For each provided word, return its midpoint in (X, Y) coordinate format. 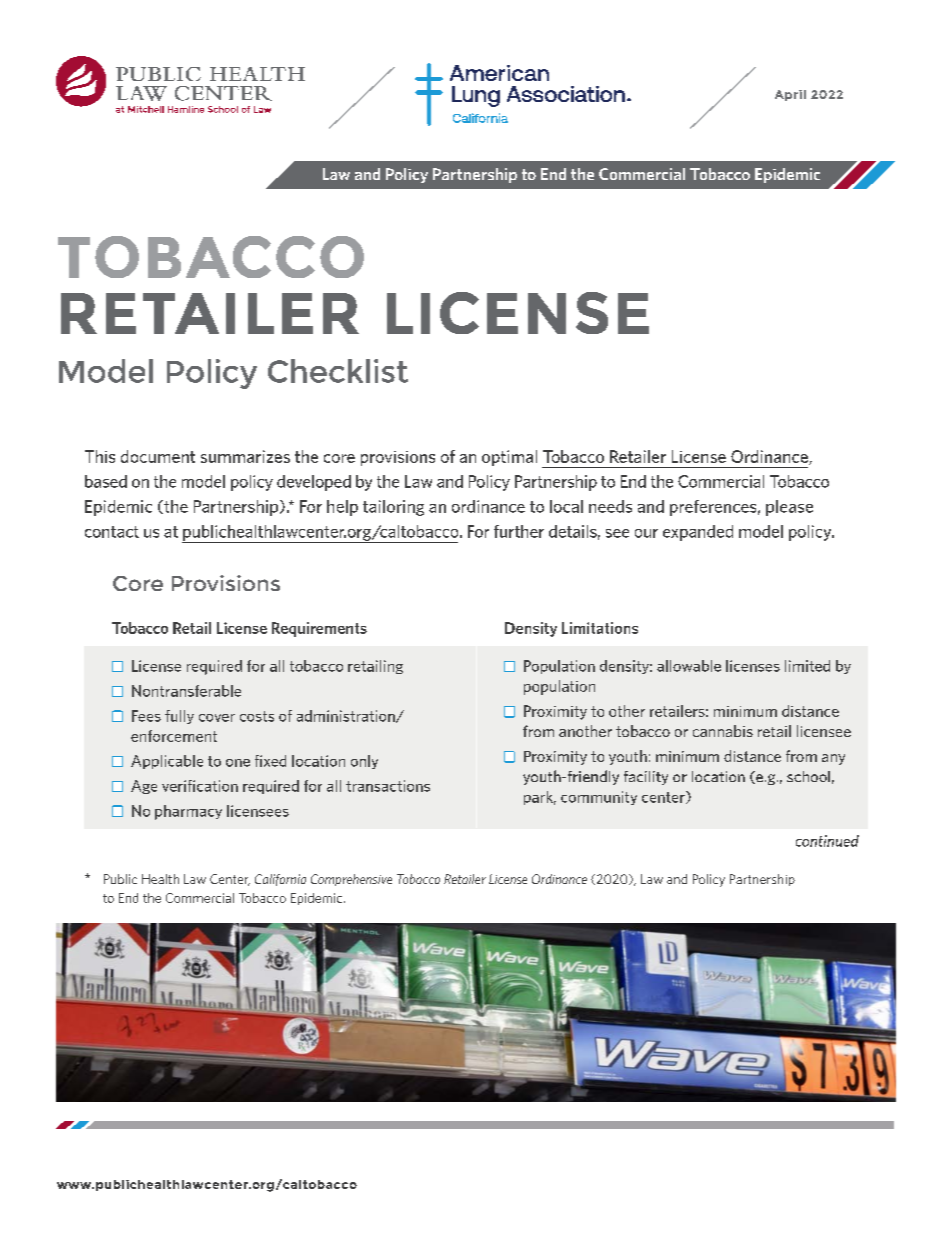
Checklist (338, 371)
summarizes (245, 456)
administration (347, 716)
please (789, 508)
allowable (689, 666)
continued (827, 841)
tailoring (393, 508)
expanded (698, 533)
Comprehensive (351, 880)
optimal (509, 458)
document (158, 456)
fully (179, 717)
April (790, 95)
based (106, 481)
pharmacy (188, 812)
